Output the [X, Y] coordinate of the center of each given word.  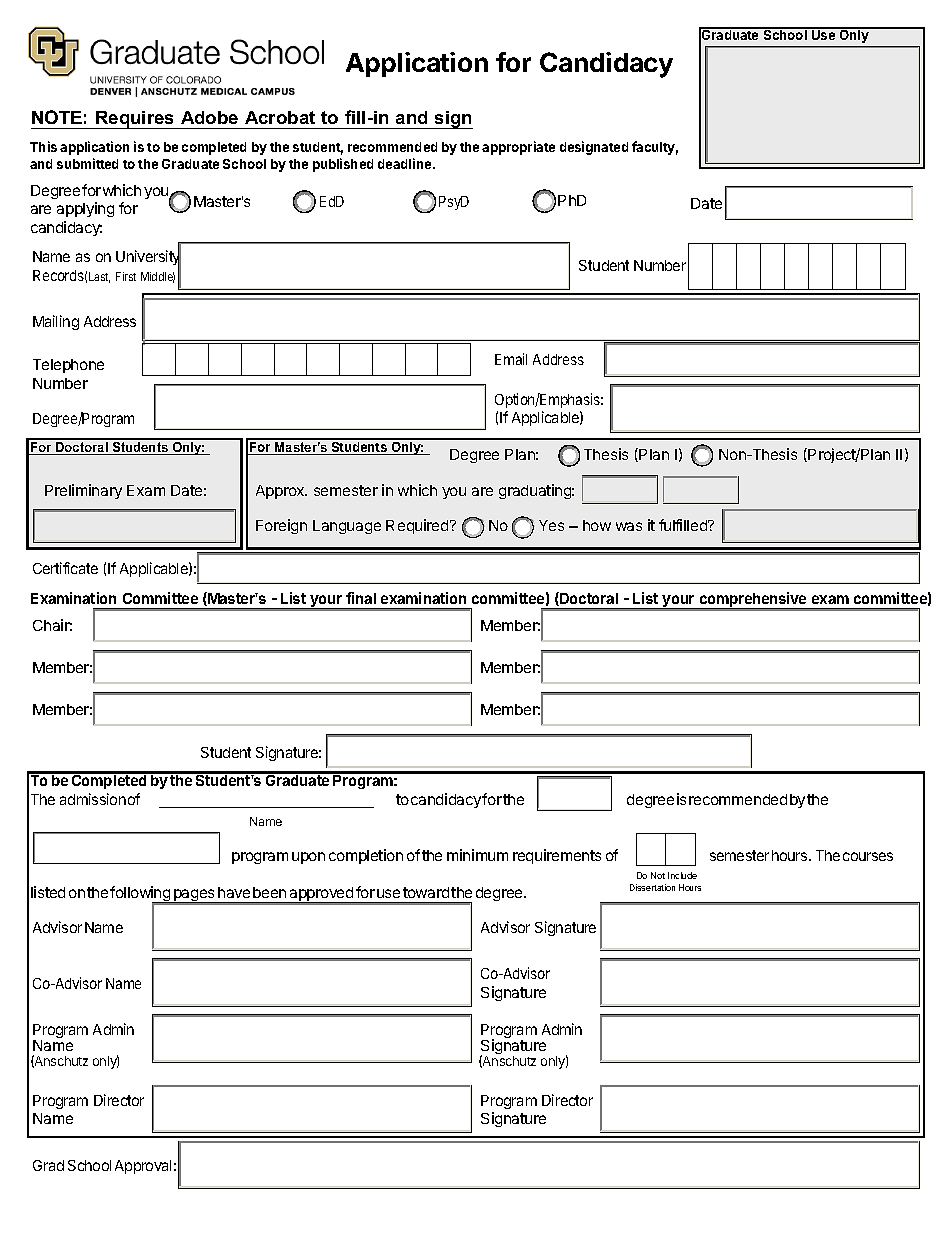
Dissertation [652, 887]
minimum [477, 855]
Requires [135, 120]
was [629, 526]
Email [511, 359]
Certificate [65, 568]
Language [347, 527]
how [597, 525]
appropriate [518, 148]
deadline [406, 163]
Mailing [56, 322]
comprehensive [753, 601]
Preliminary [83, 491]
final [361, 598]
